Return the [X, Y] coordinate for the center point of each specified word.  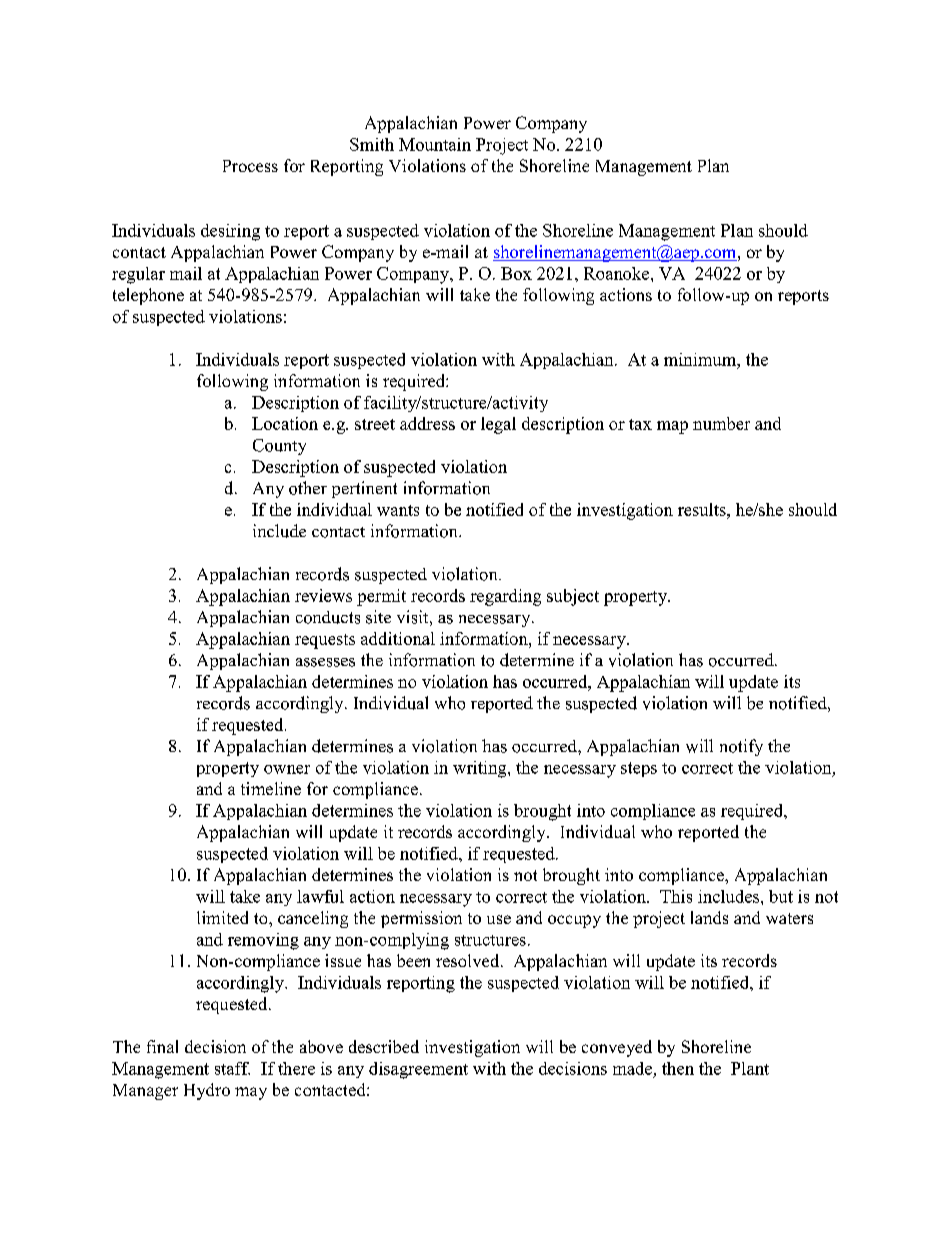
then [678, 1068]
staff [232, 1068]
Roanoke [618, 273]
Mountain [435, 144]
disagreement [418, 1070]
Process [250, 166]
